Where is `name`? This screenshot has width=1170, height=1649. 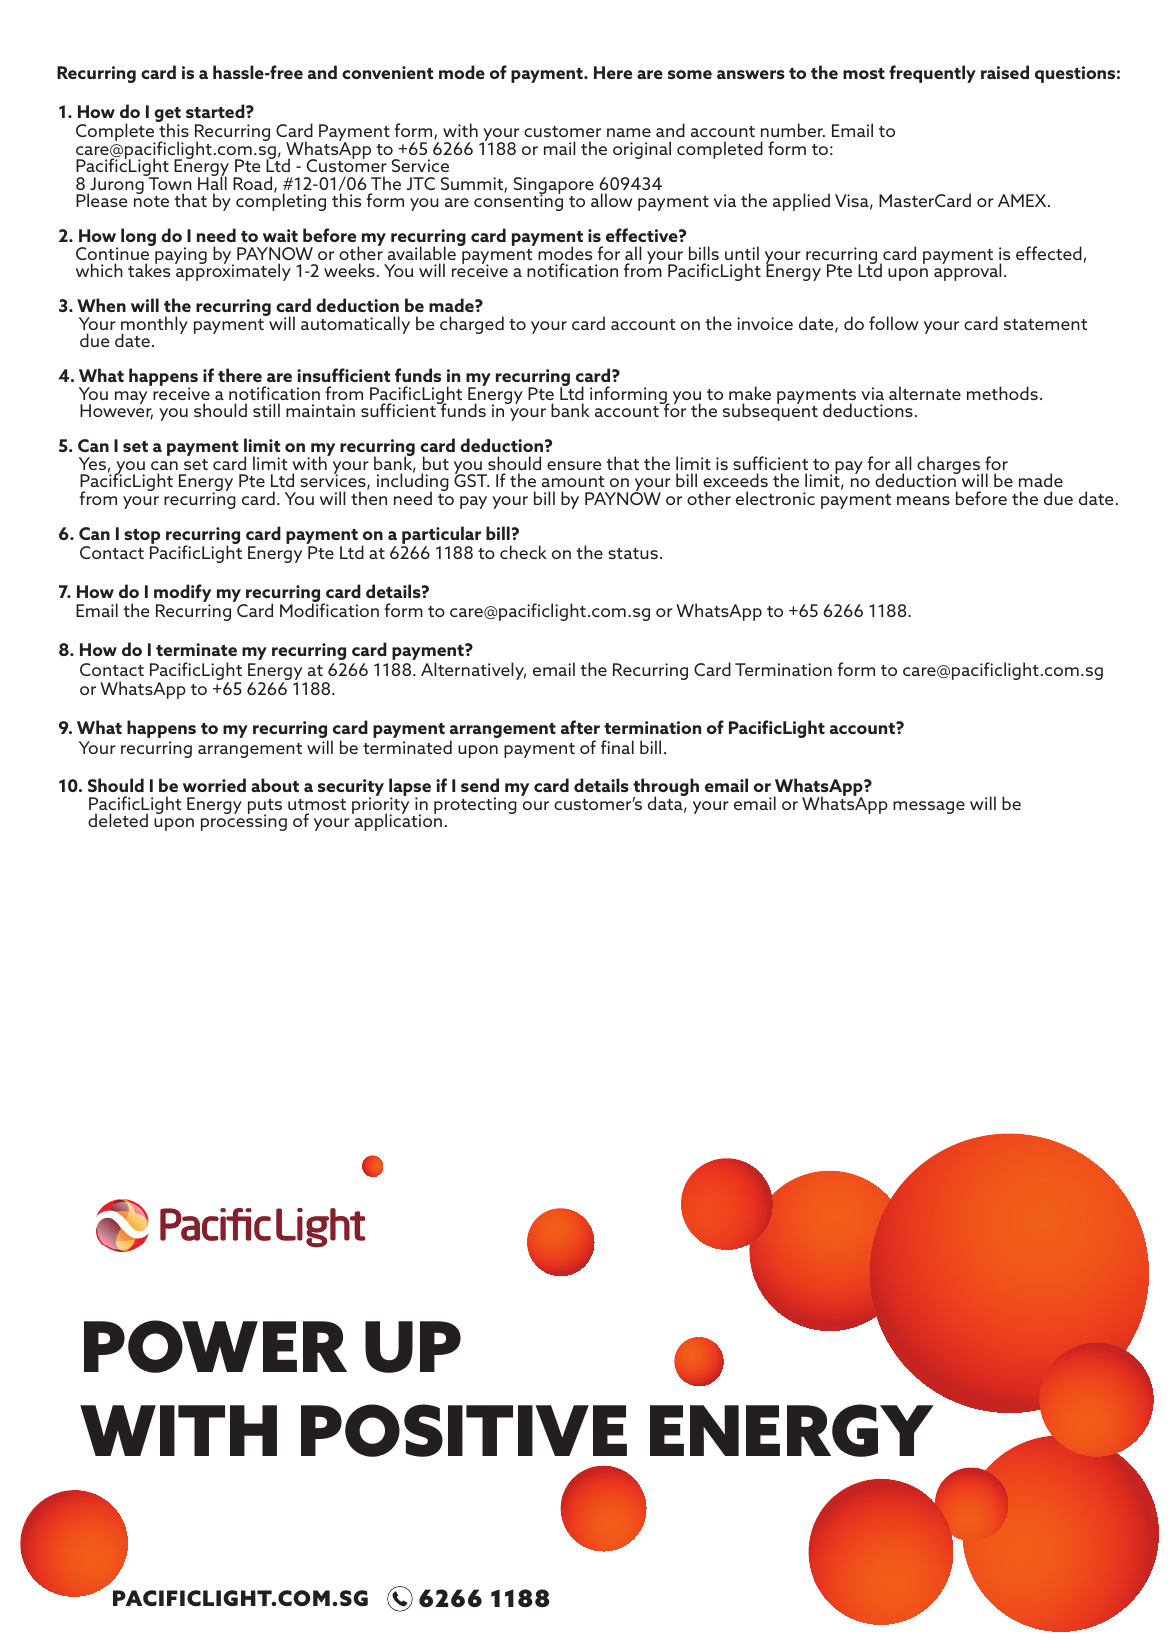 name is located at coordinates (629, 132).
